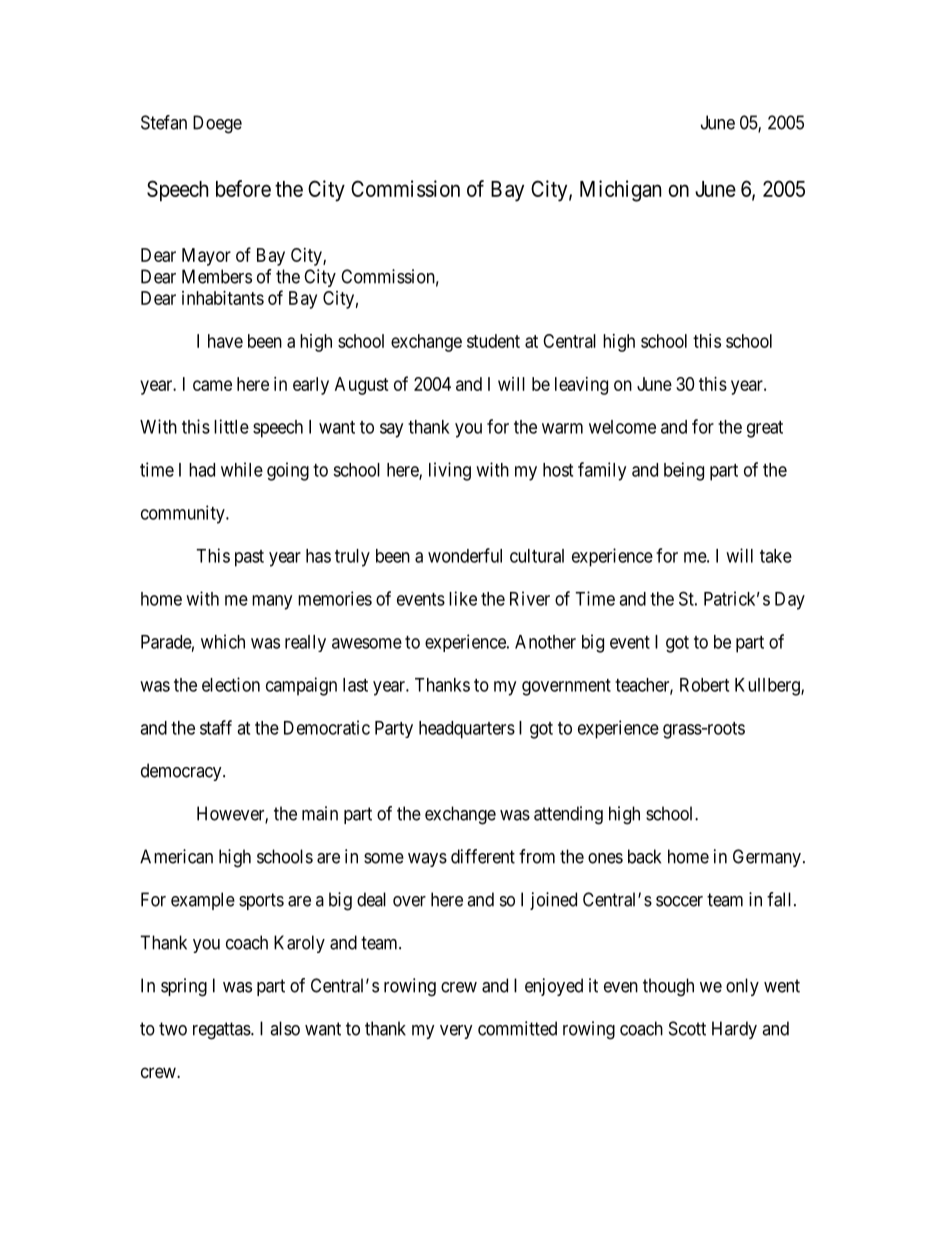 The width and height of the image is (952, 1233). I want to click on Michigan, so click(620, 191).
